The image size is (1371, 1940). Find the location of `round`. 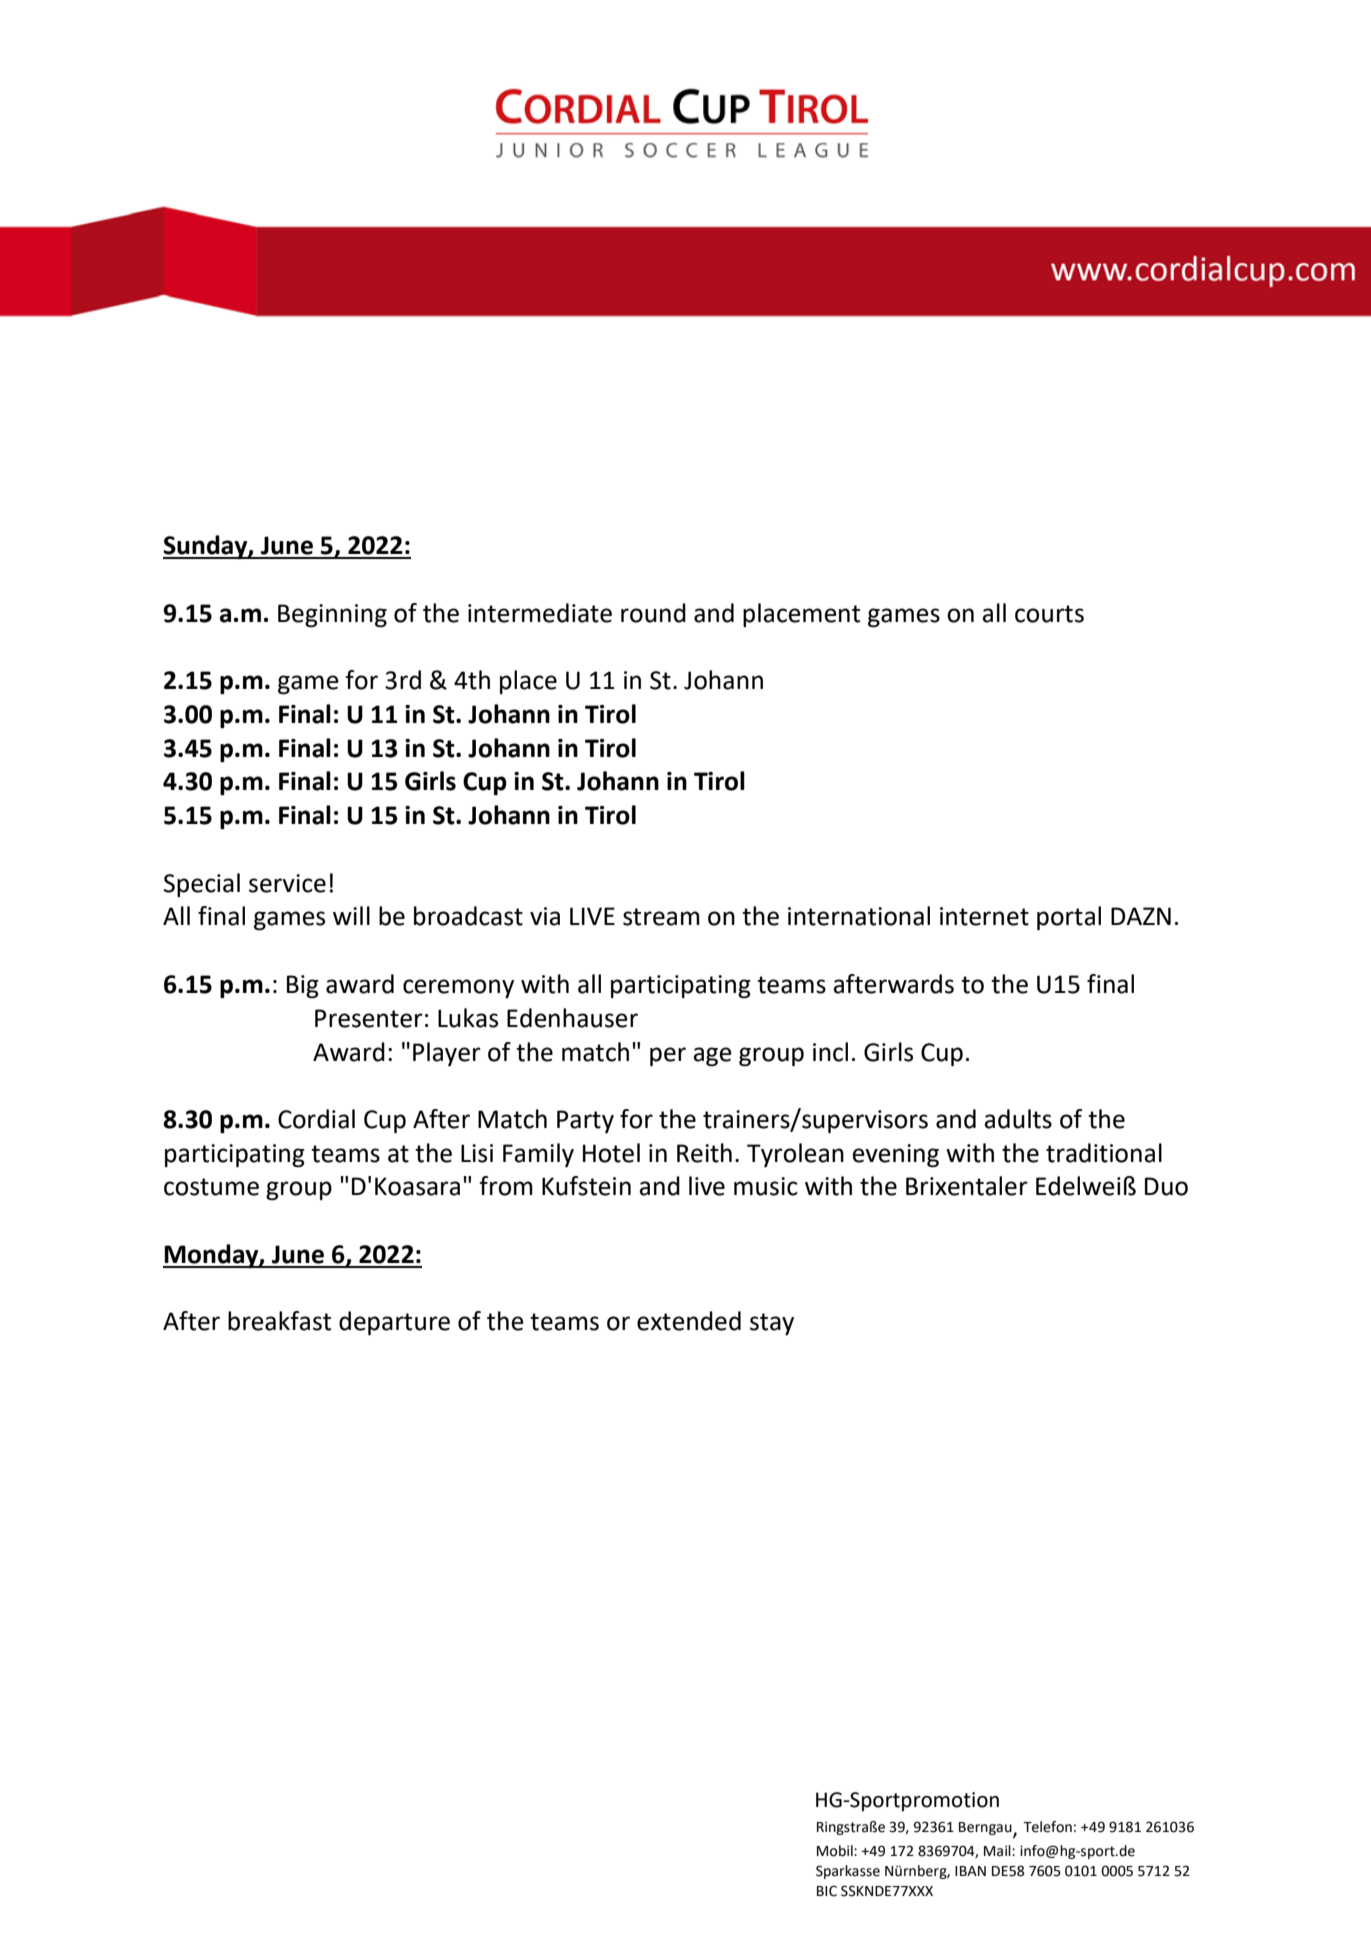

round is located at coordinates (653, 613).
